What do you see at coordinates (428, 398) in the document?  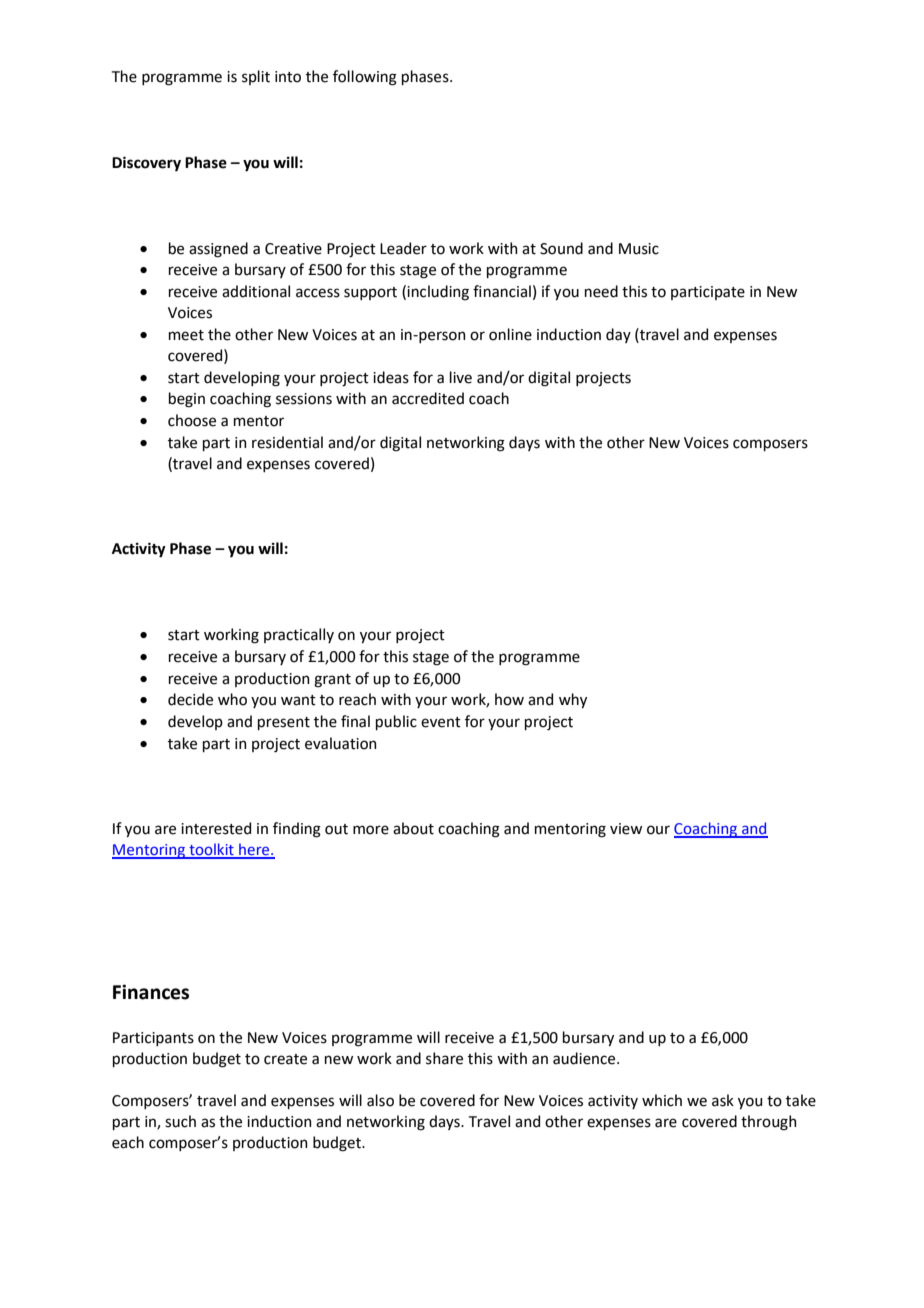 I see `accredited` at bounding box center [428, 398].
